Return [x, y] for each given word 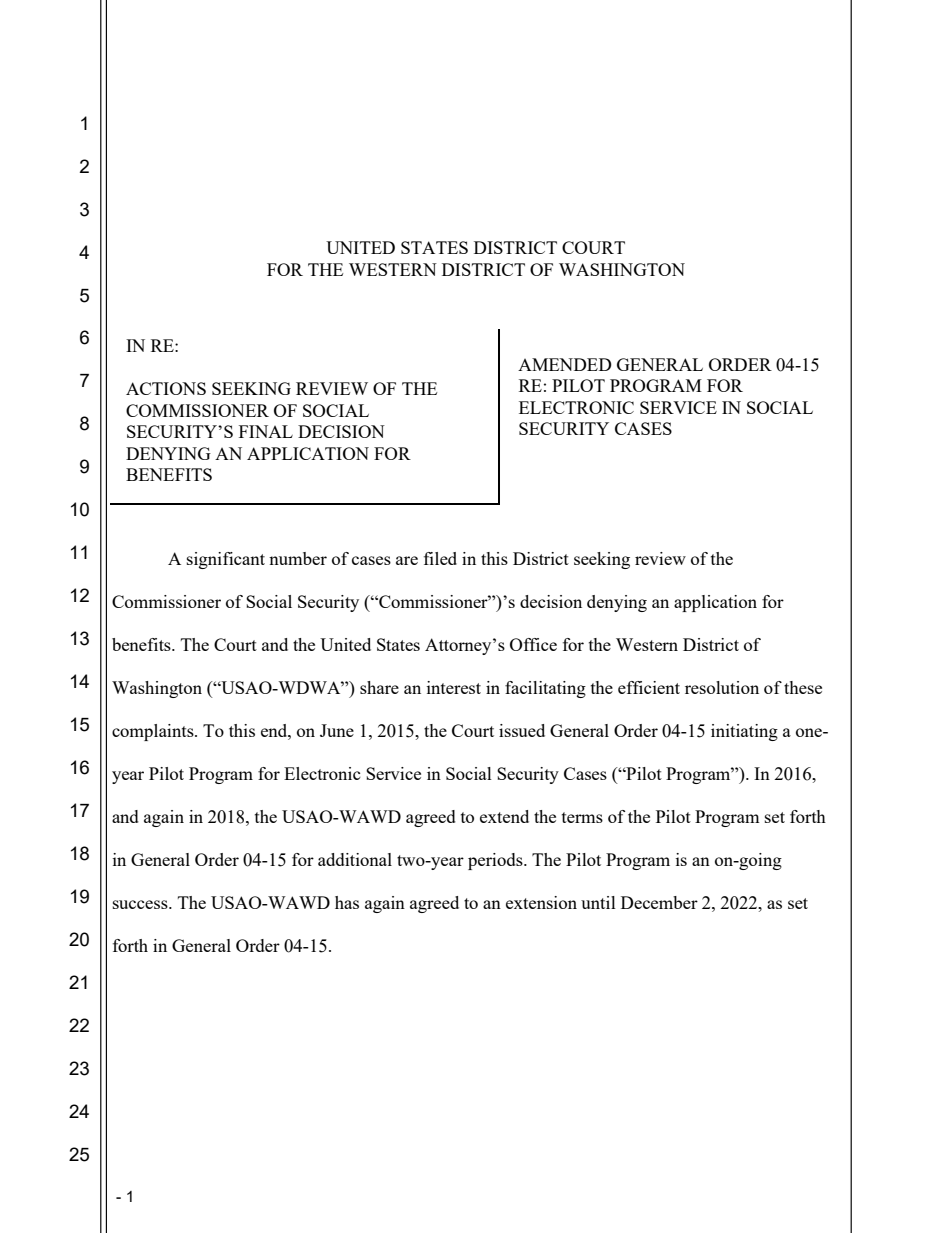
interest [454, 687]
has [347, 902]
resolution [722, 687]
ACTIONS [166, 388]
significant [226, 560]
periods [496, 861]
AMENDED [565, 364]
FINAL [266, 431]
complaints [154, 732]
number [298, 558]
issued [522, 730]
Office [533, 644]
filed [440, 558]
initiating [744, 732]
